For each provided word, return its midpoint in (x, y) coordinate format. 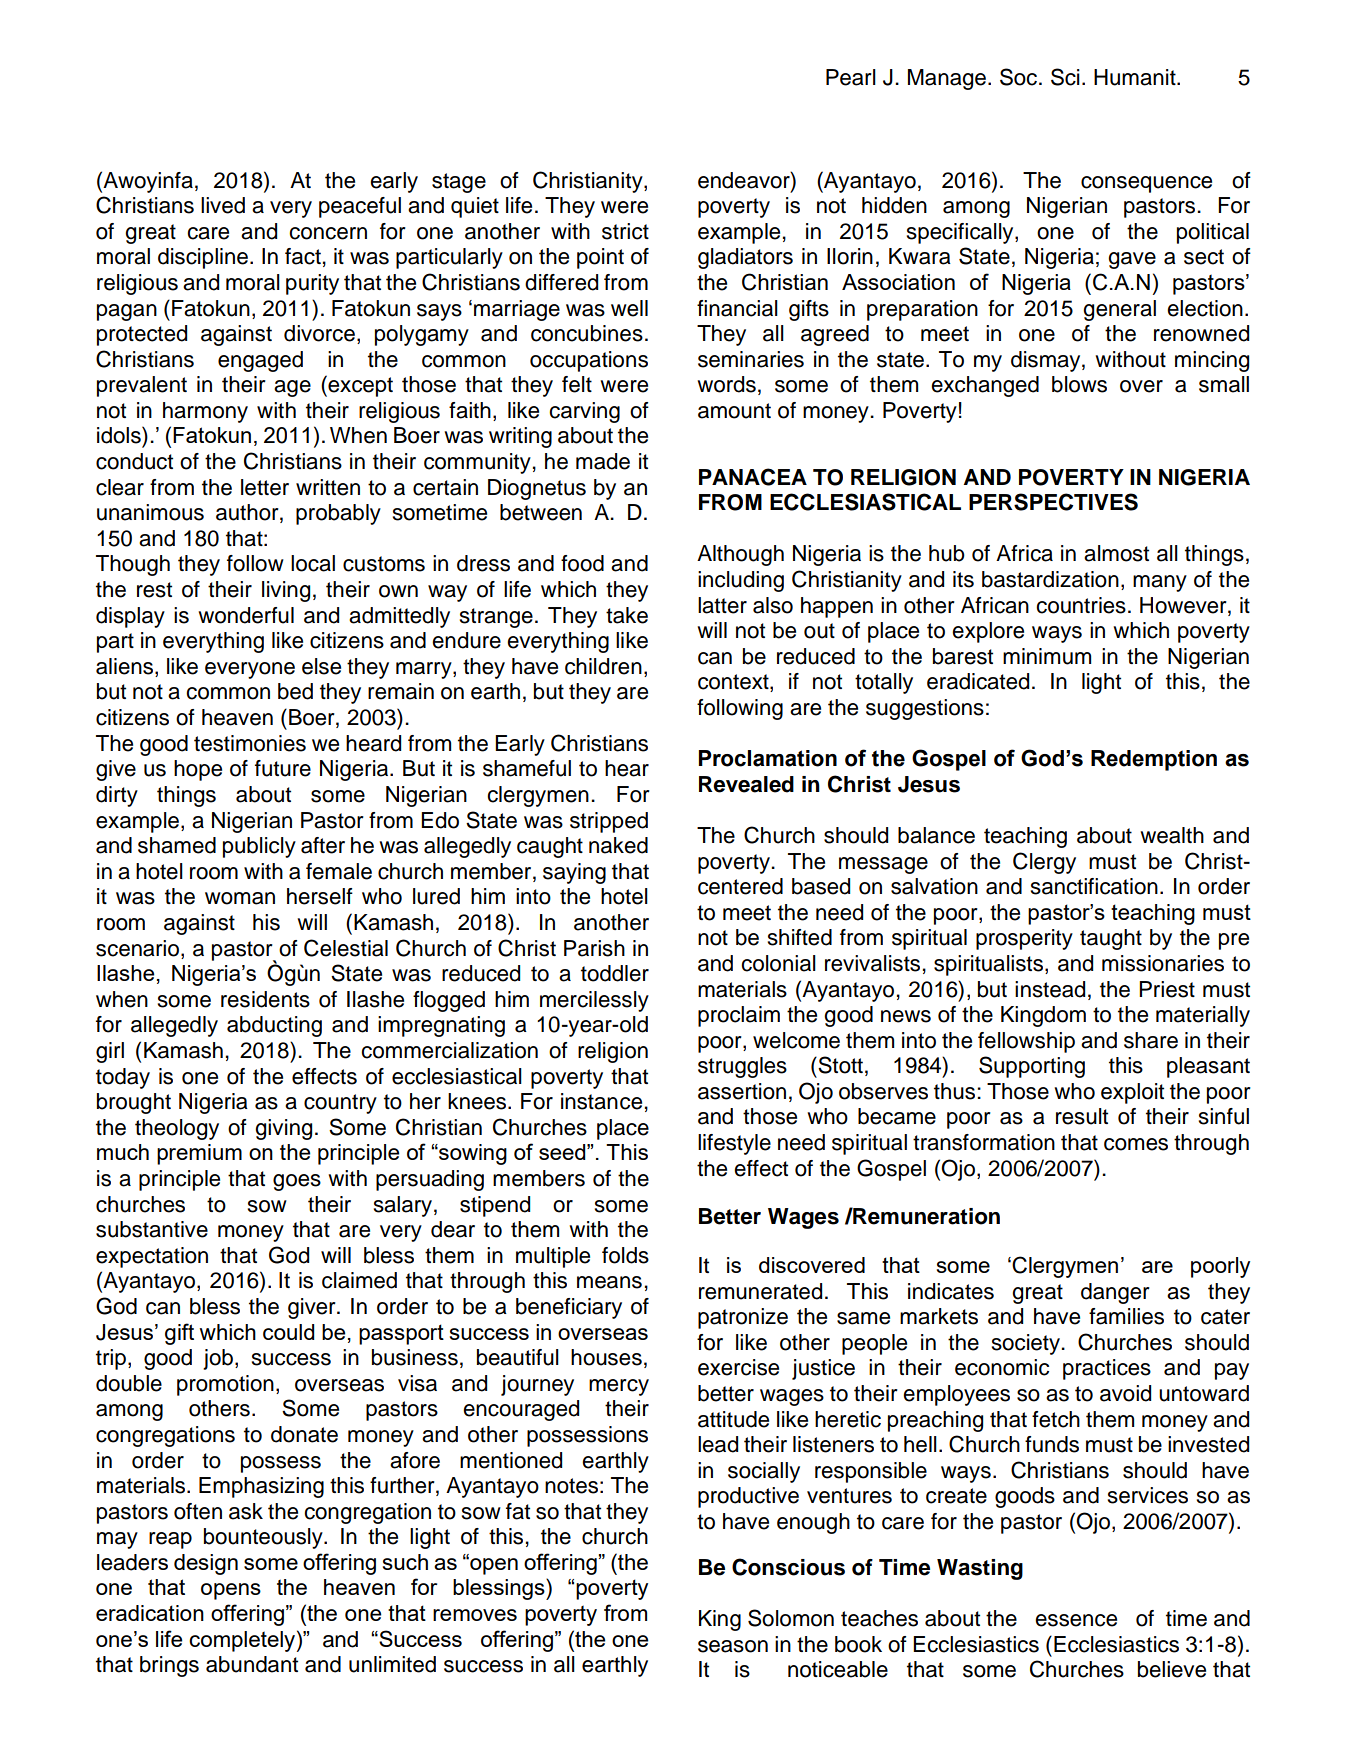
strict (625, 231)
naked (618, 845)
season (733, 1646)
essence (1076, 1620)
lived (223, 205)
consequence (1146, 184)
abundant (252, 1664)
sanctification (1094, 886)
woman (240, 898)
